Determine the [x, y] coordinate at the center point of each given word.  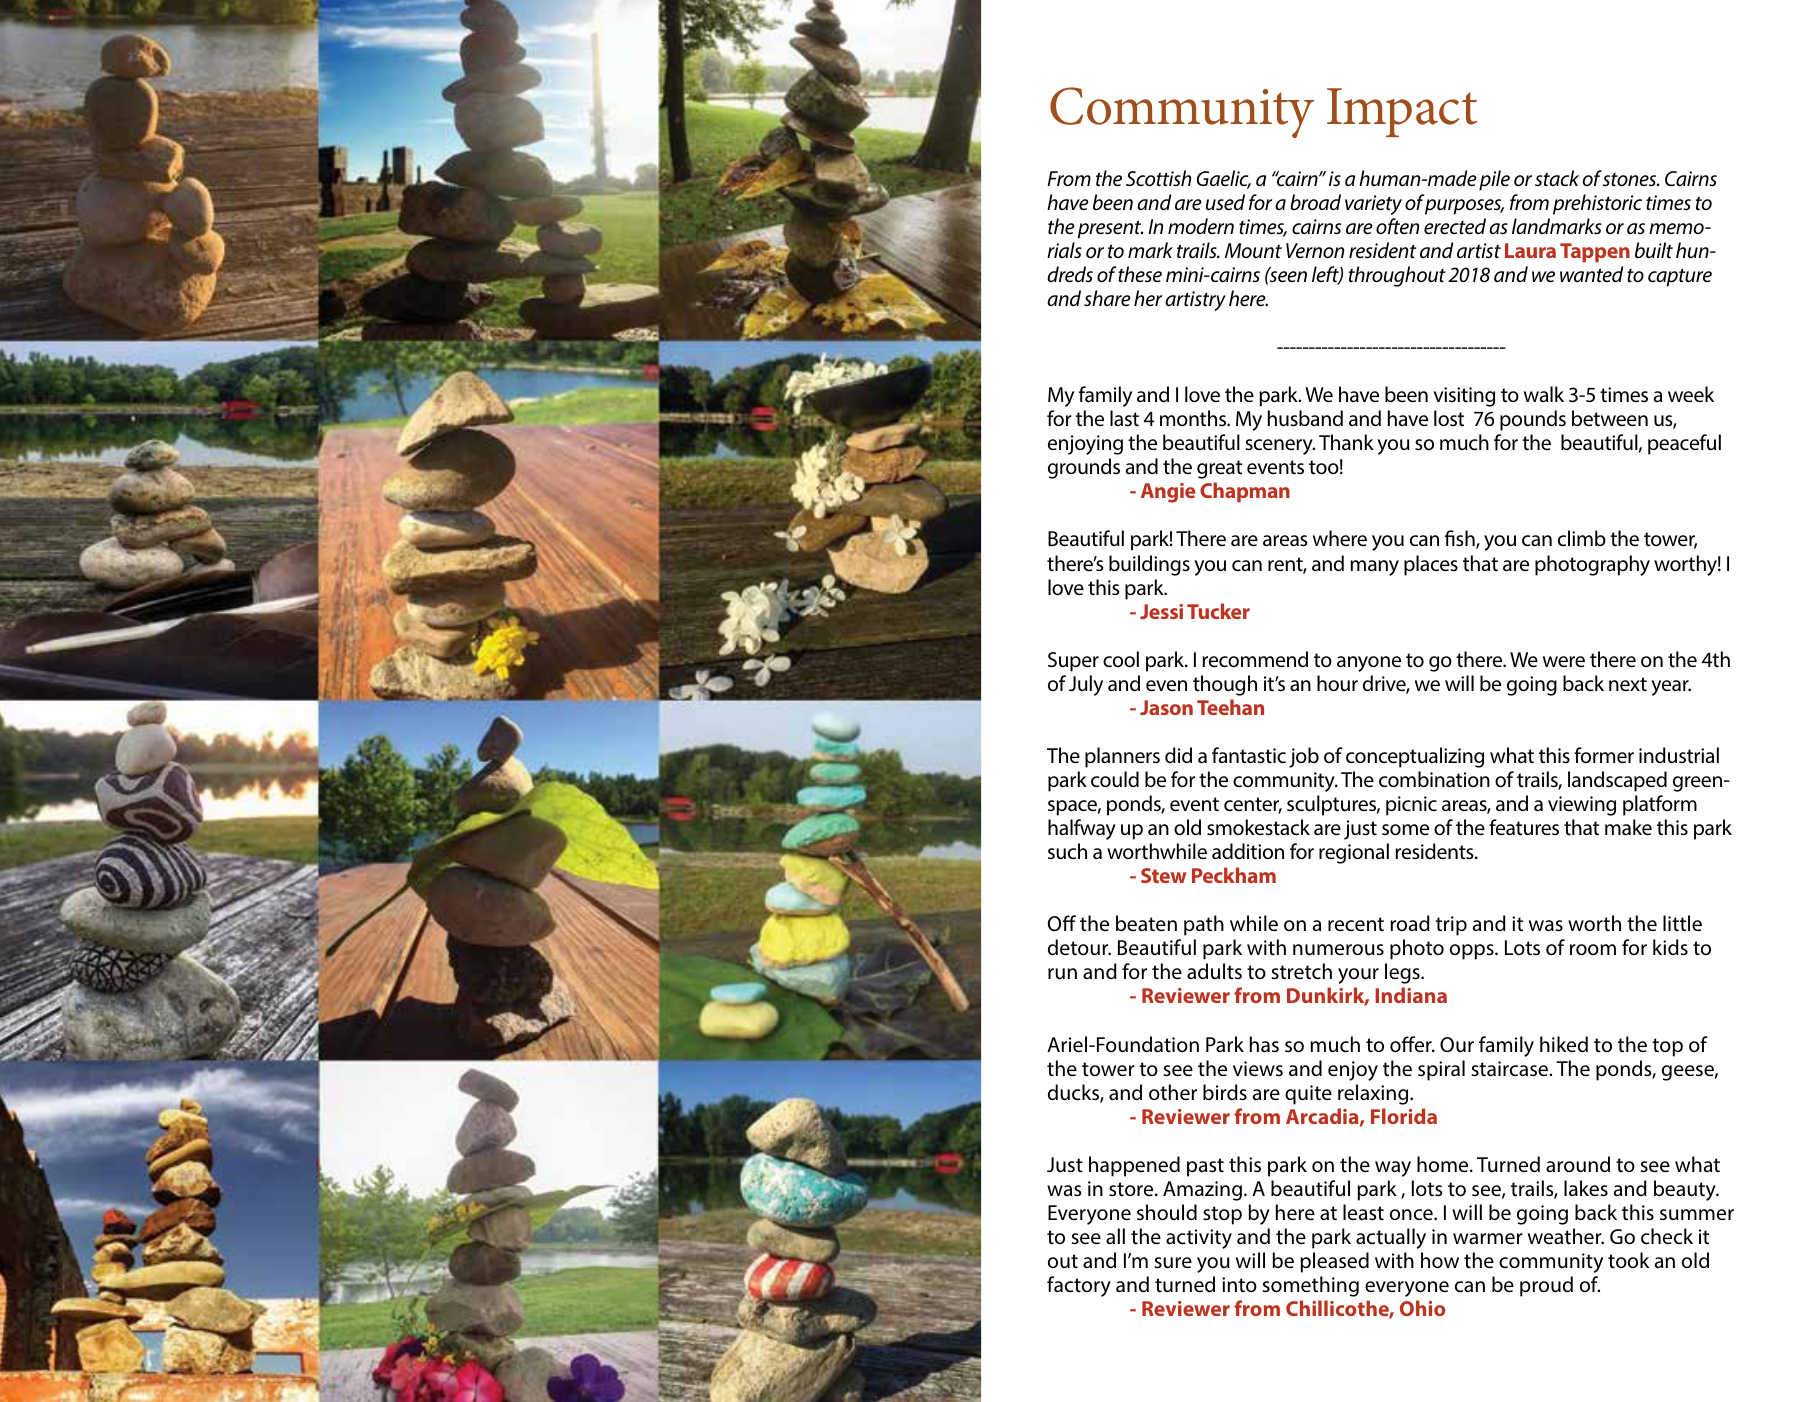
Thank [1346, 442]
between [1610, 418]
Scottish [1158, 178]
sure [1173, 1263]
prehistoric [1597, 204]
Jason [1166, 707]
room [1593, 949]
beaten [1146, 923]
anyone [1369, 664]
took [1628, 1260]
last [1124, 418]
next [1628, 684]
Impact [1402, 112]
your [1358, 976]
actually [1391, 1238]
